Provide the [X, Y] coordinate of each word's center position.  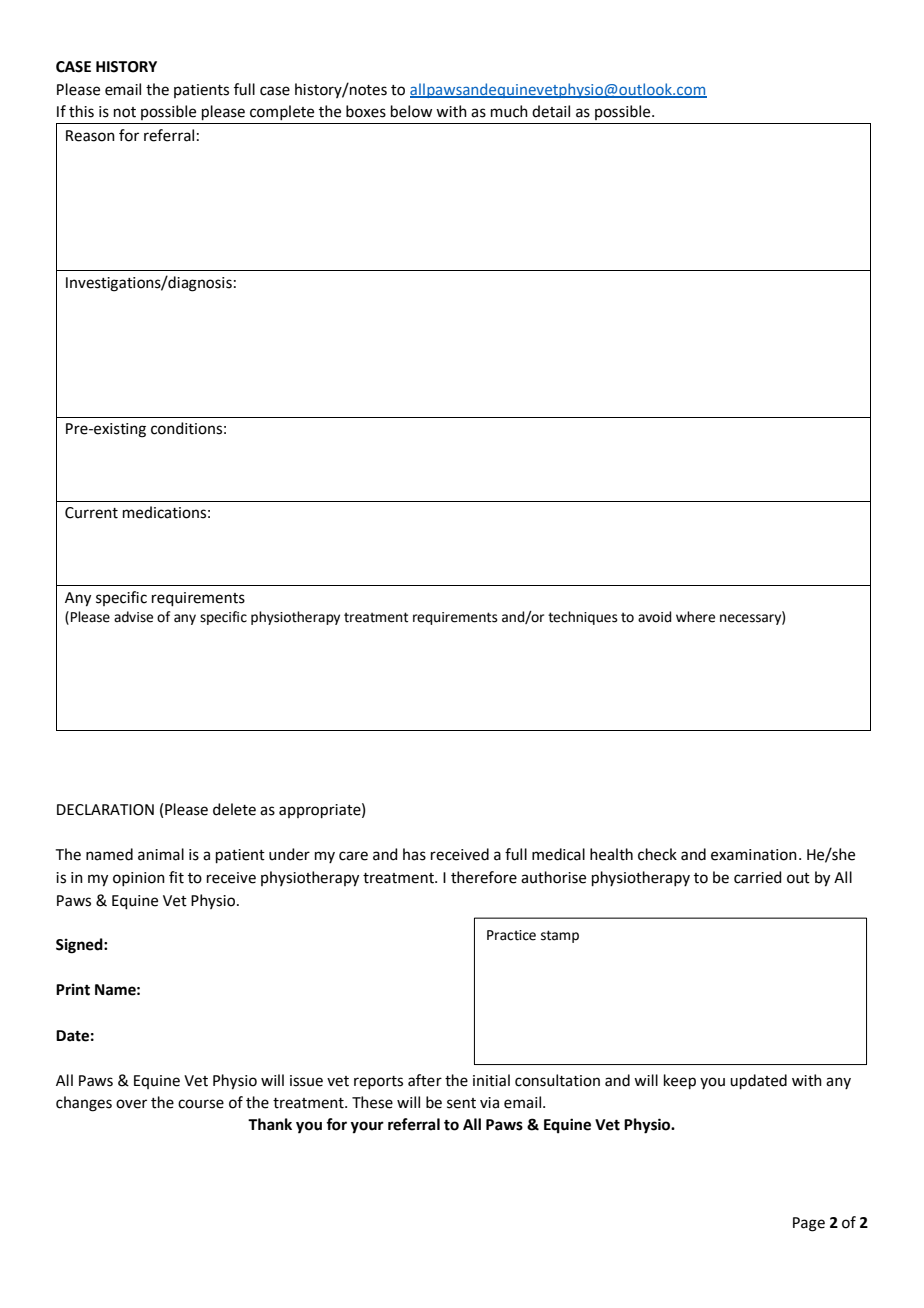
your [367, 1127]
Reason [90, 136]
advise [133, 617]
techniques [583, 618]
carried [758, 877]
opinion [139, 879]
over [131, 1104]
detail [551, 111]
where [695, 617]
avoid [654, 617]
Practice [511, 935]
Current [91, 513]
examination [754, 855]
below [411, 111]
